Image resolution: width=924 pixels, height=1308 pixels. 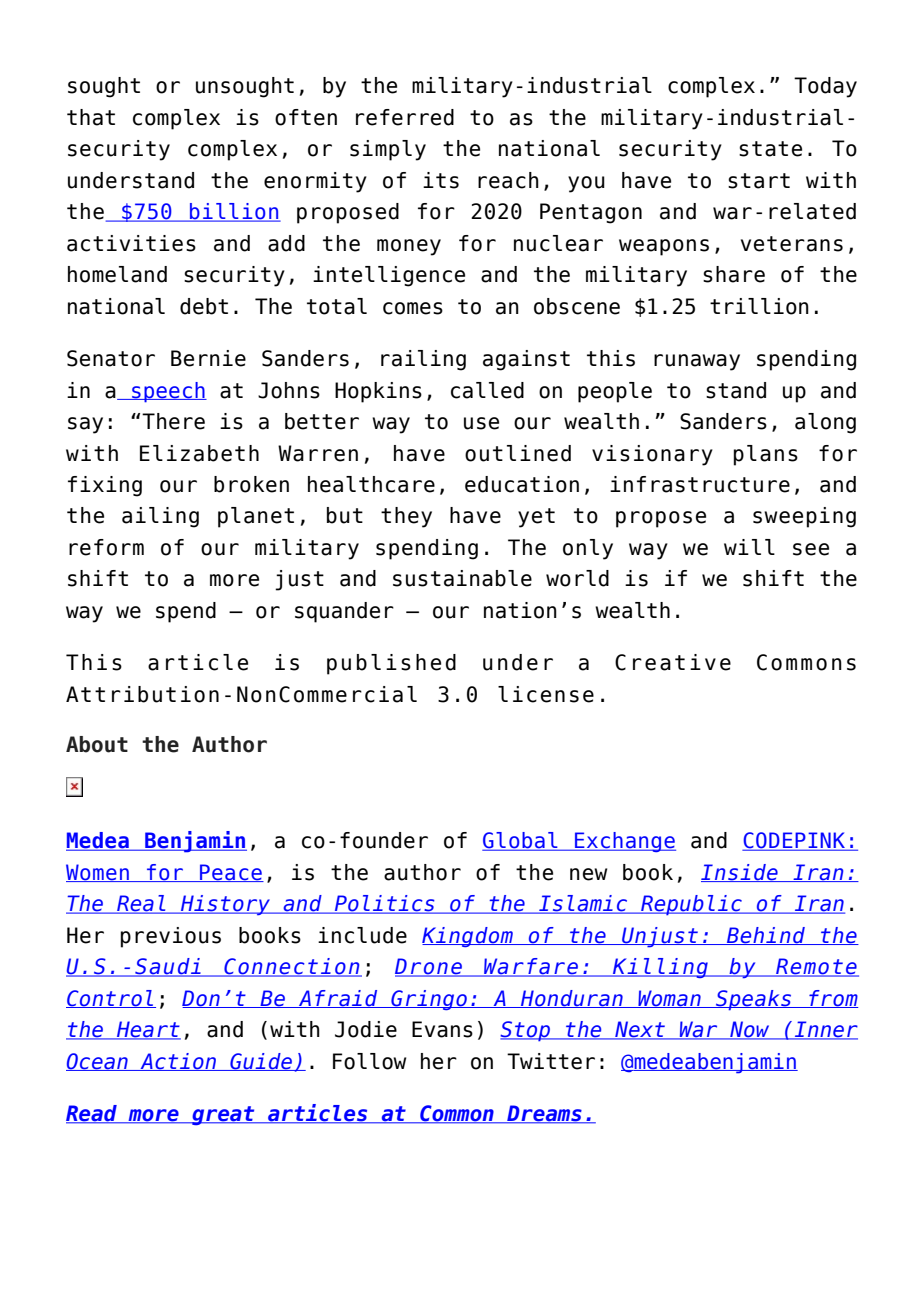 I want to click on referred, so click(x=405, y=117).
